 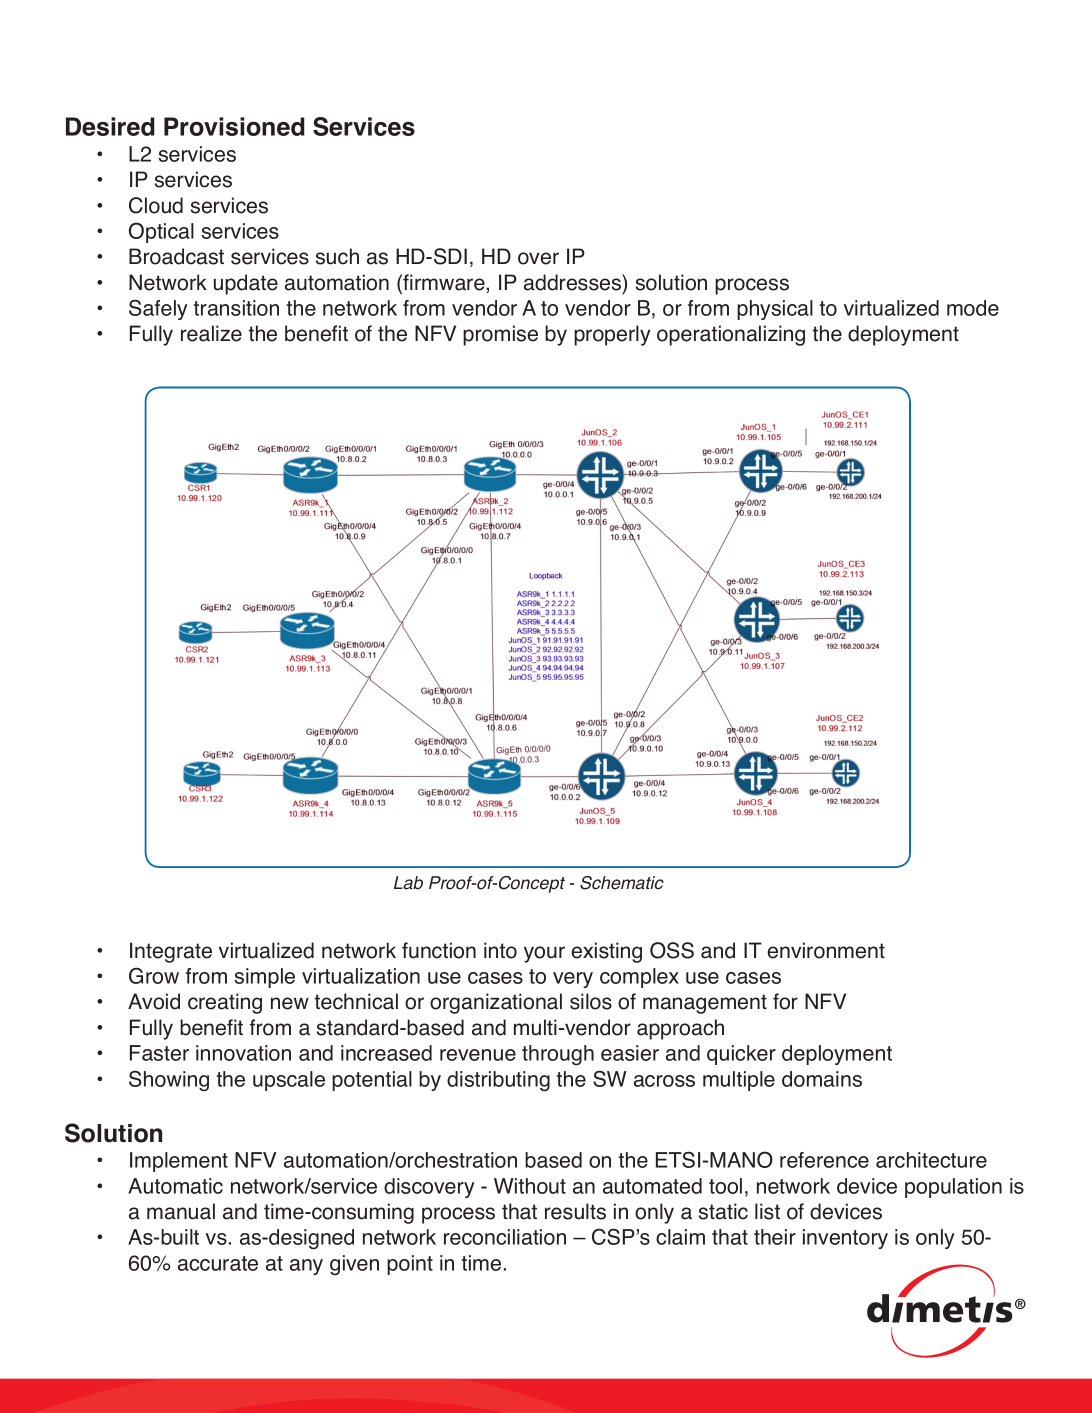 What do you see at coordinates (181, 1211) in the page?
I see `manual` at bounding box center [181, 1211].
